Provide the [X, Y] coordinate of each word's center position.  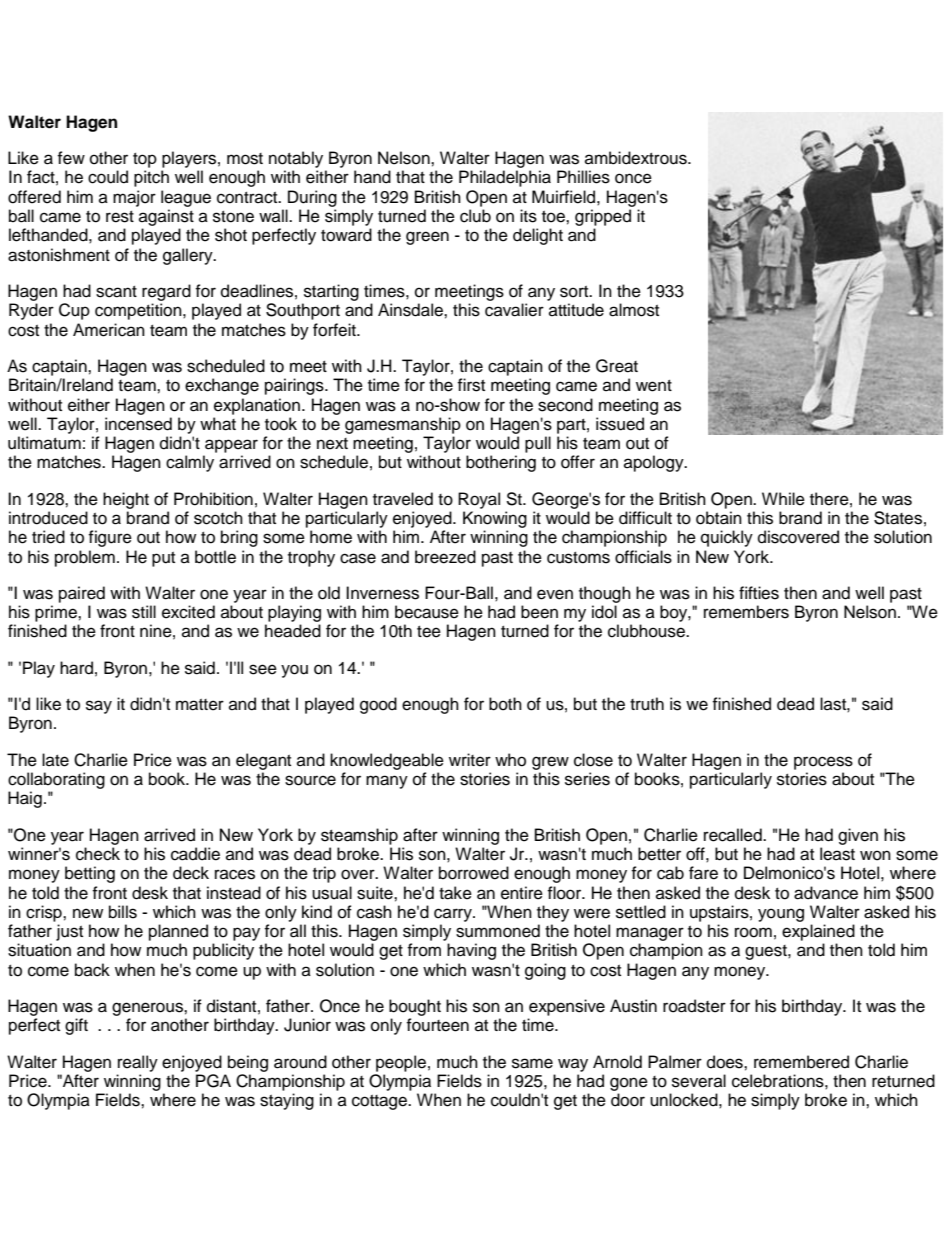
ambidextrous [637, 158]
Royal [479, 500]
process [823, 763]
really [138, 1063]
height [126, 500]
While [783, 499]
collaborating [56, 780]
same [532, 1063]
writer [470, 760]
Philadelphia [505, 178]
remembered [801, 1062]
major [134, 198]
